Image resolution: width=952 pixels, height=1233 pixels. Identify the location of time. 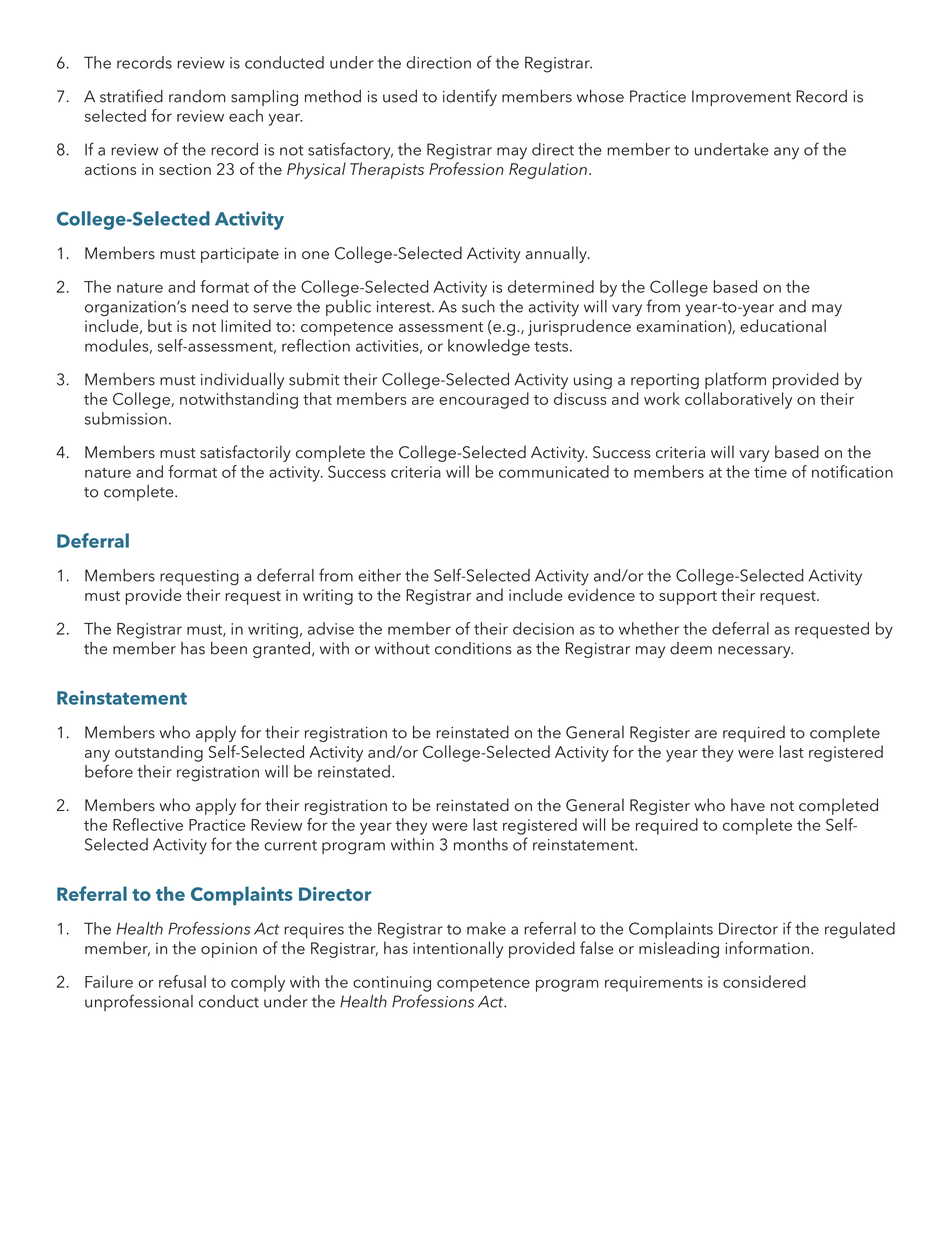
(770, 472).
